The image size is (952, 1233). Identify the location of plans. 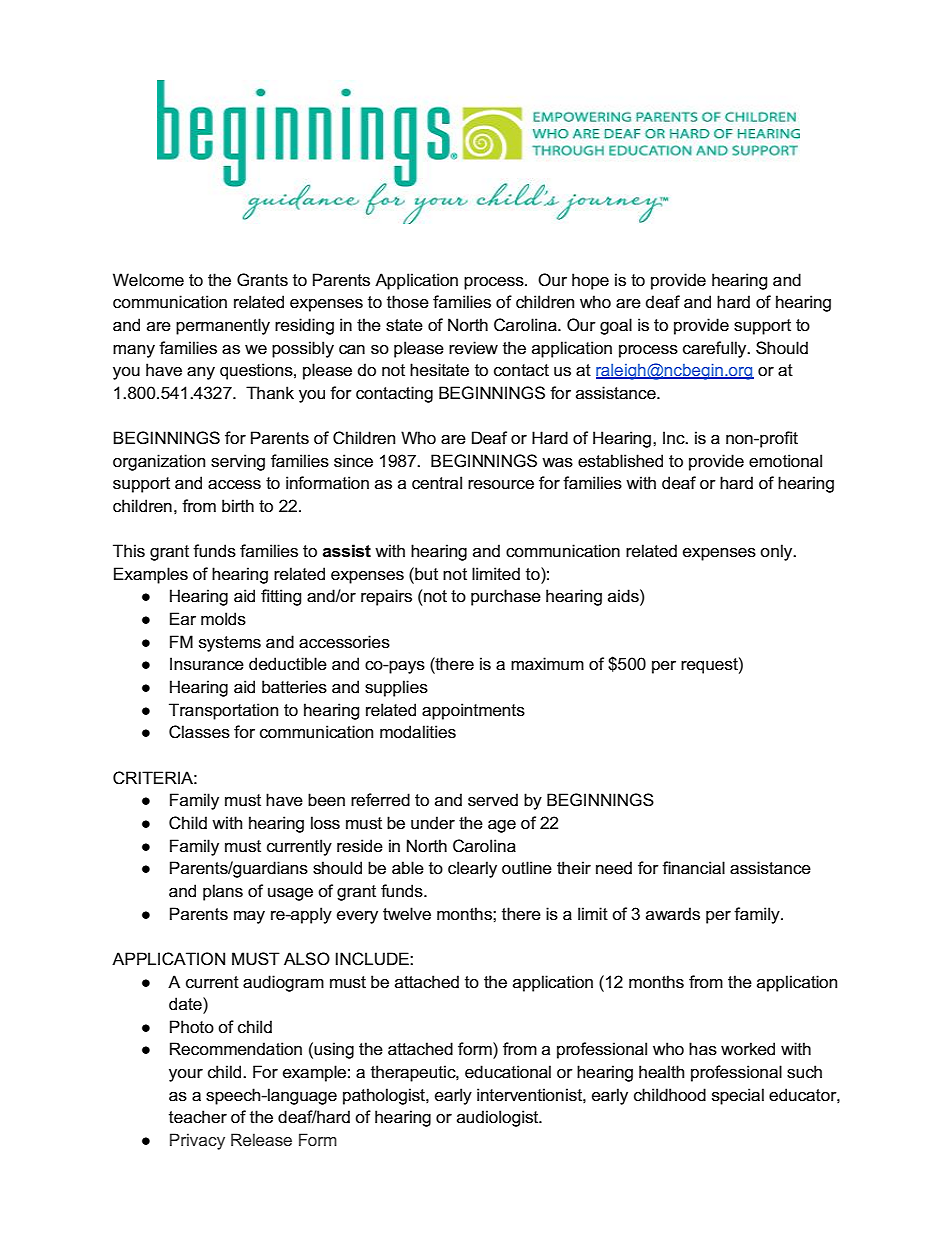
(223, 892).
